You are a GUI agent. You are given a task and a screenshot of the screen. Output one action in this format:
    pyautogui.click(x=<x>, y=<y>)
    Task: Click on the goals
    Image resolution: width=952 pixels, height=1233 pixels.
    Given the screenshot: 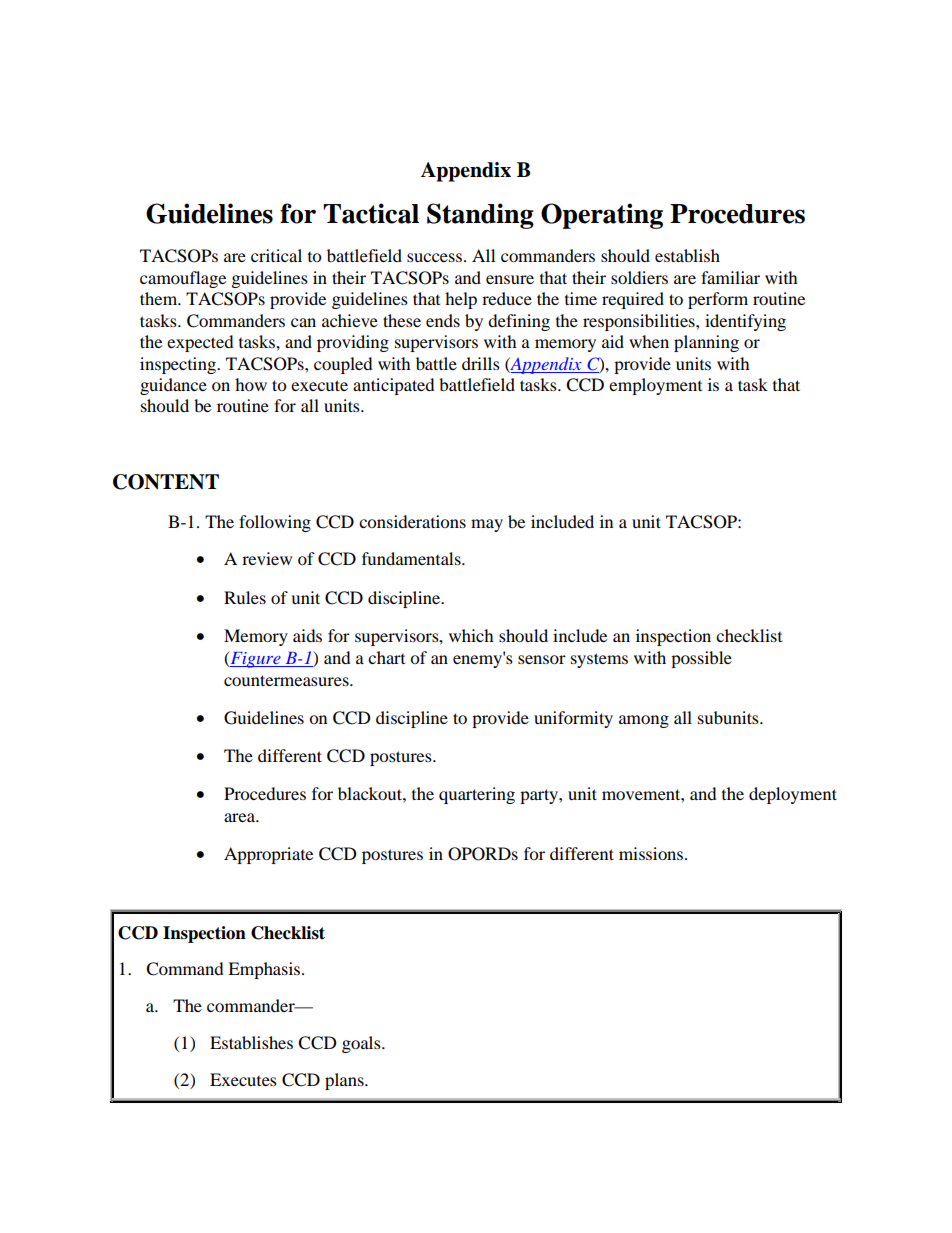 What is the action you would take?
    pyautogui.click(x=362, y=1044)
